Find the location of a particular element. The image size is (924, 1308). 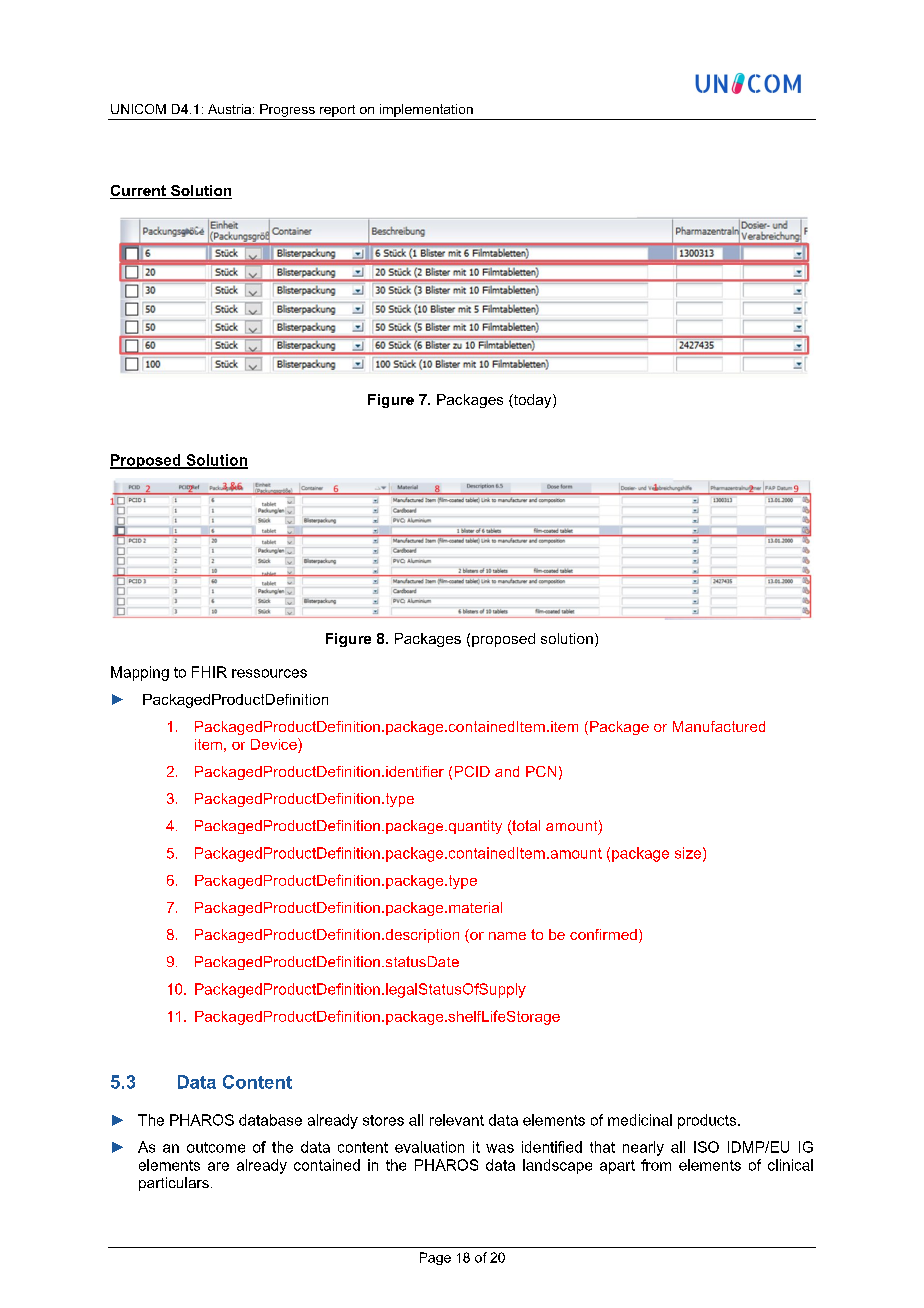

ressources is located at coordinates (269, 673).
